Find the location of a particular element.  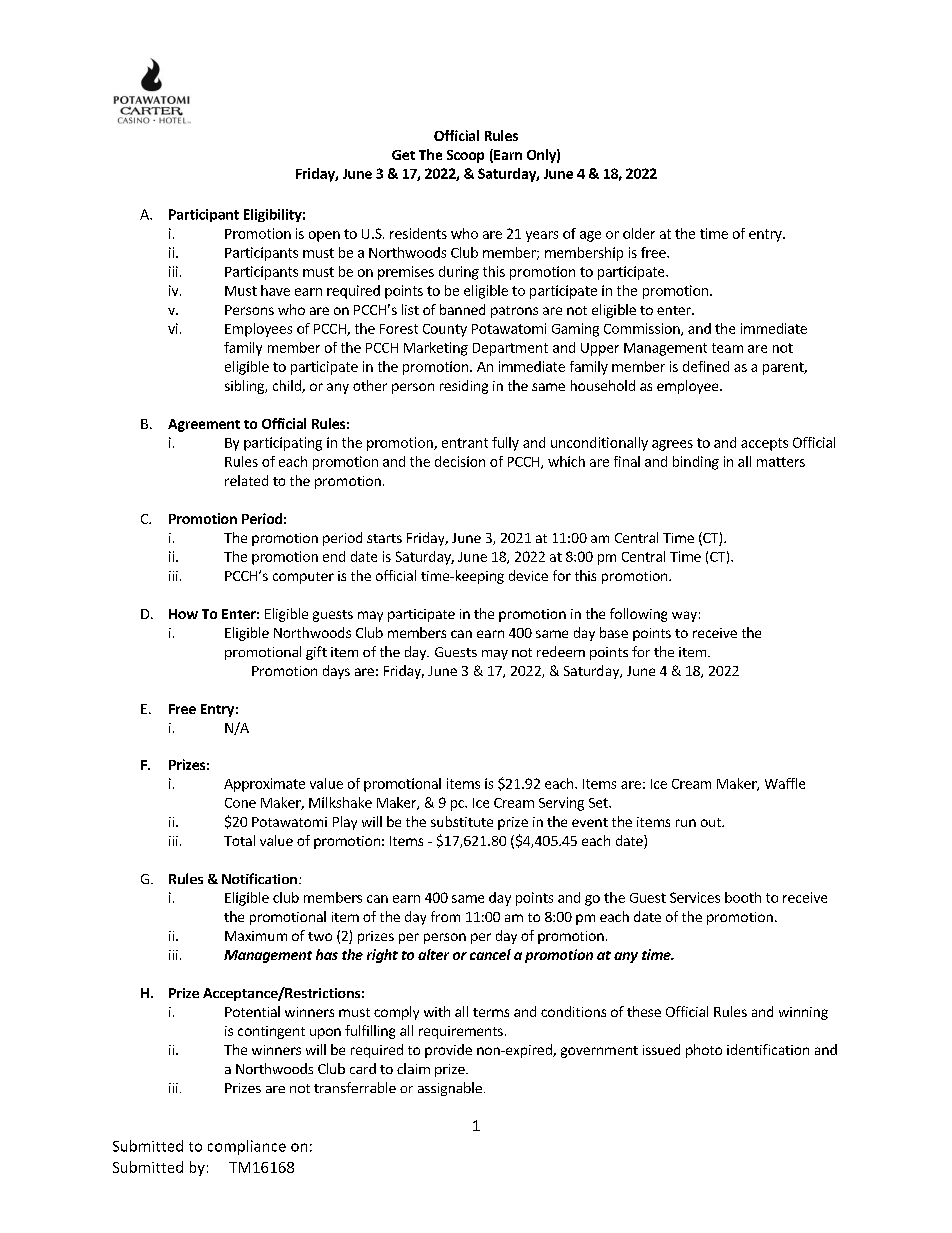

open is located at coordinates (324, 236).
